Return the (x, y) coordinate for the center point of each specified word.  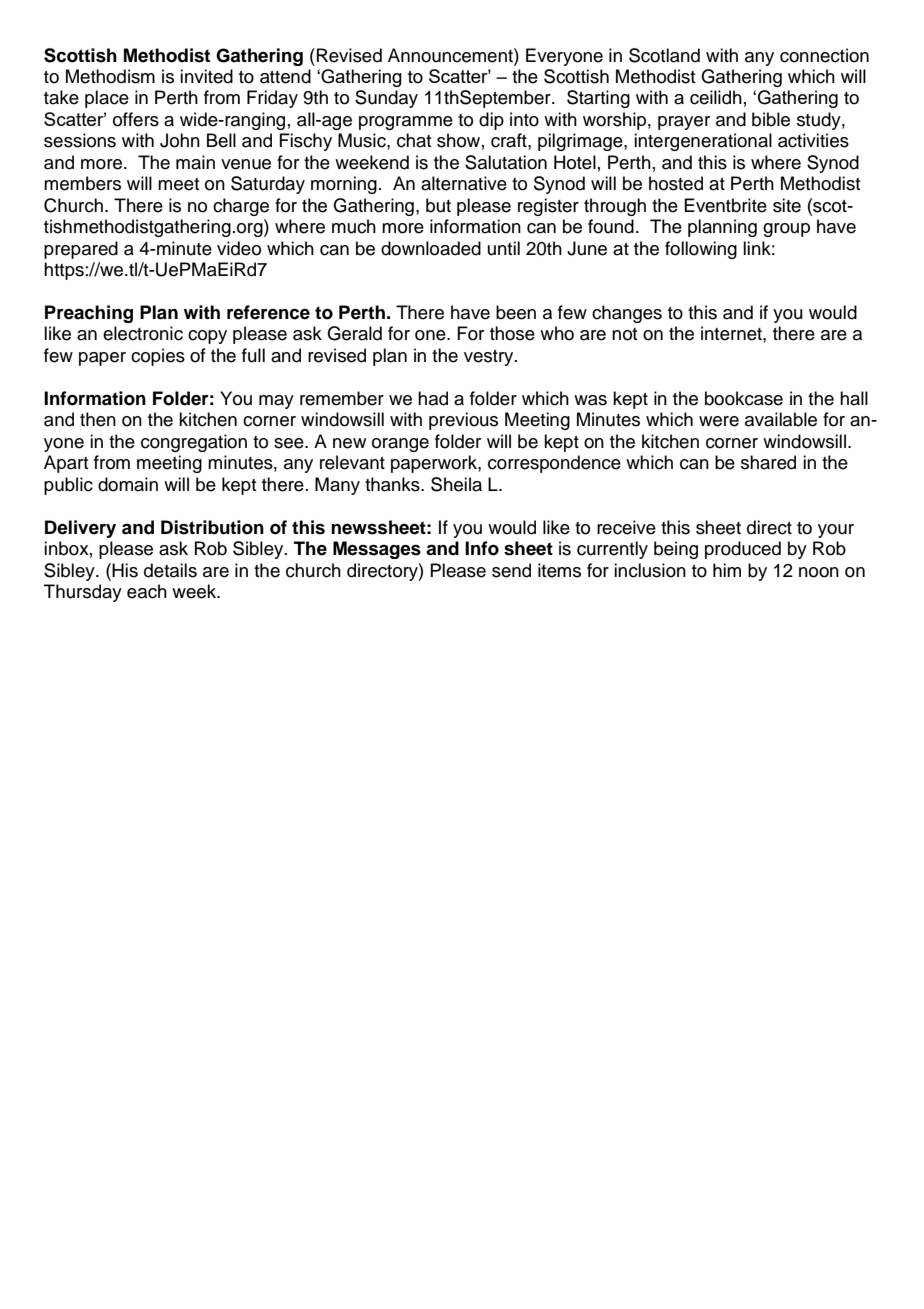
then (98, 419)
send (511, 570)
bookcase (744, 398)
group (786, 230)
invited (206, 76)
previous (463, 421)
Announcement (451, 55)
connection (824, 55)
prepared (81, 250)
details (170, 570)
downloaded (431, 248)
